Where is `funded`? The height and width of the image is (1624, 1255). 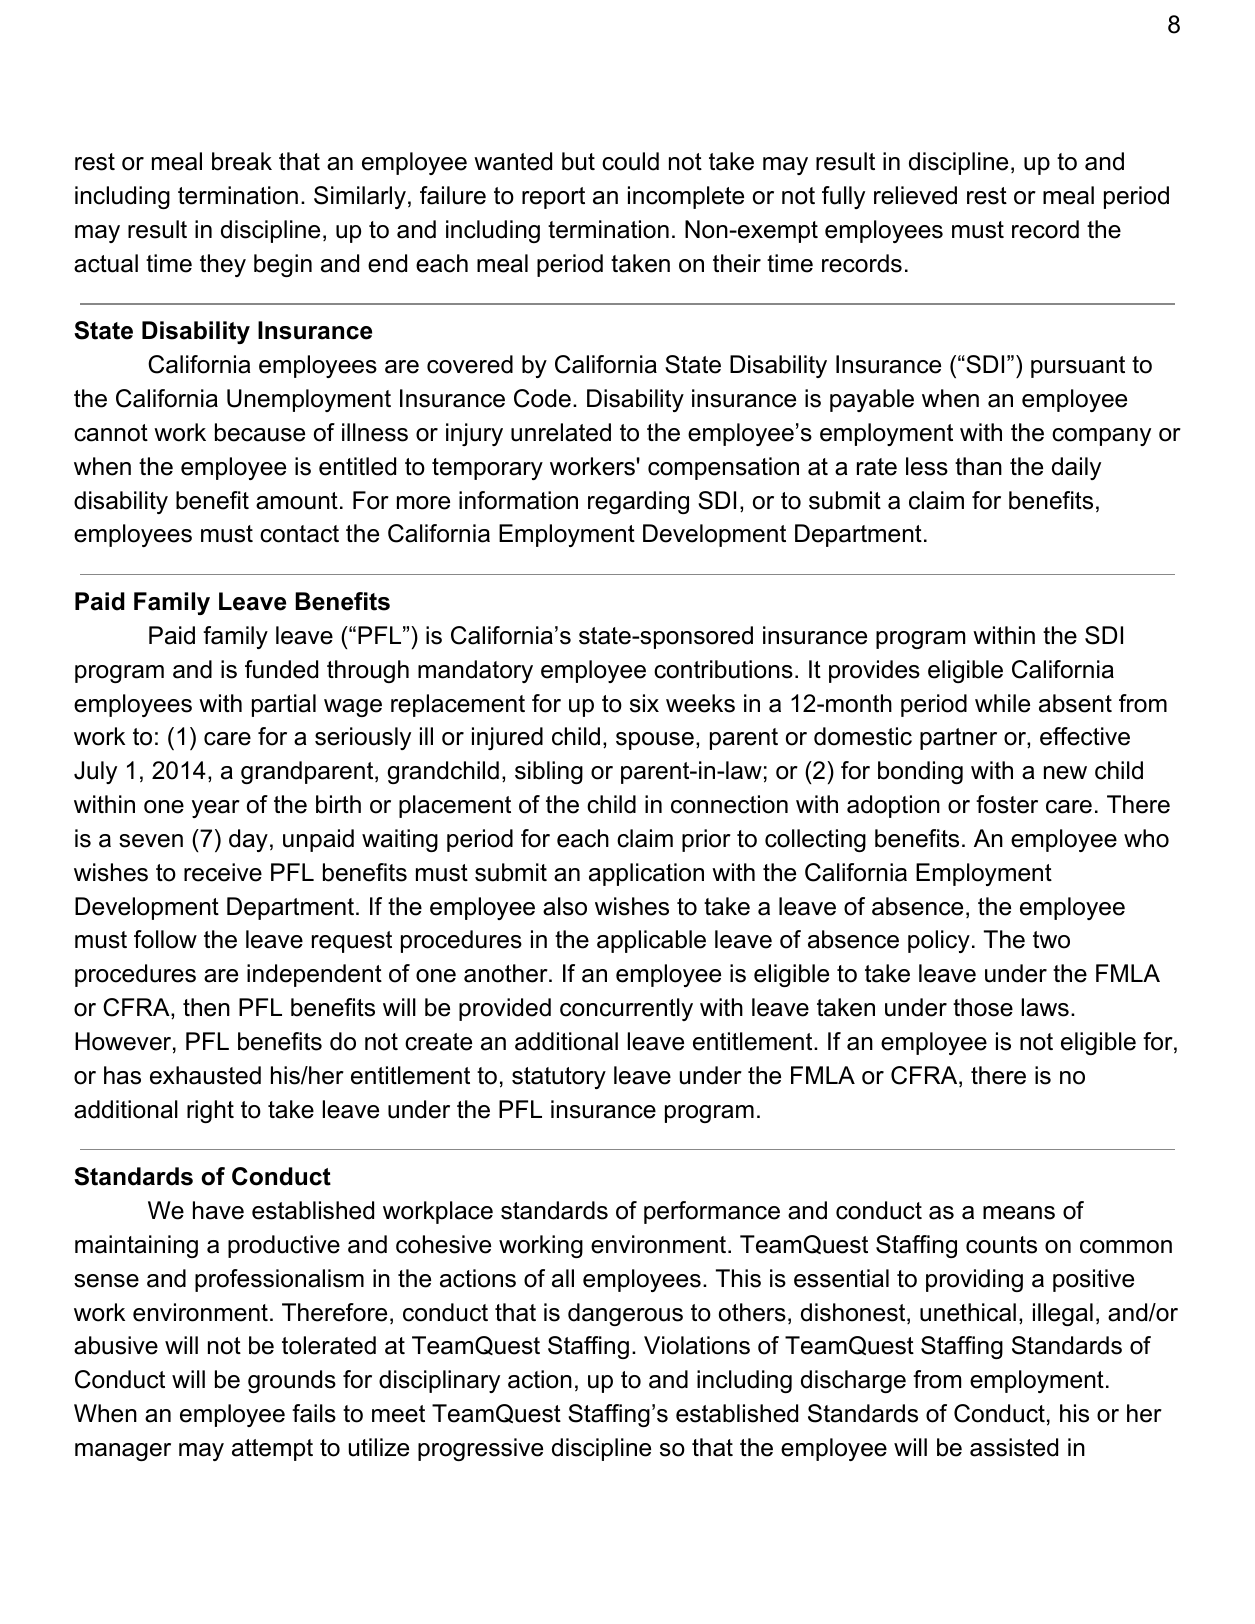 funded is located at coordinates (281, 669).
